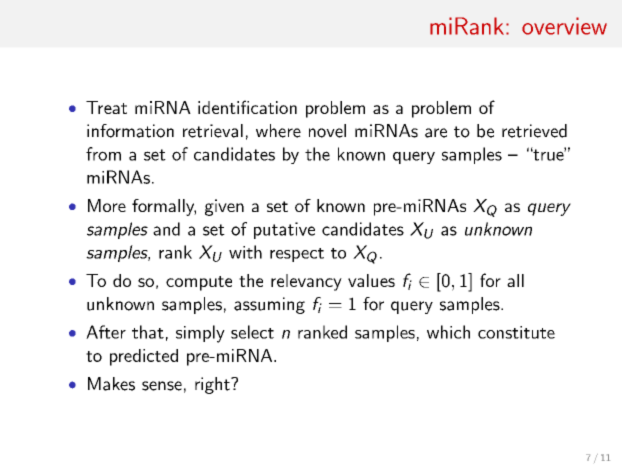 This screenshot has height=467, width=622. I want to click on sense, so click(162, 386).
